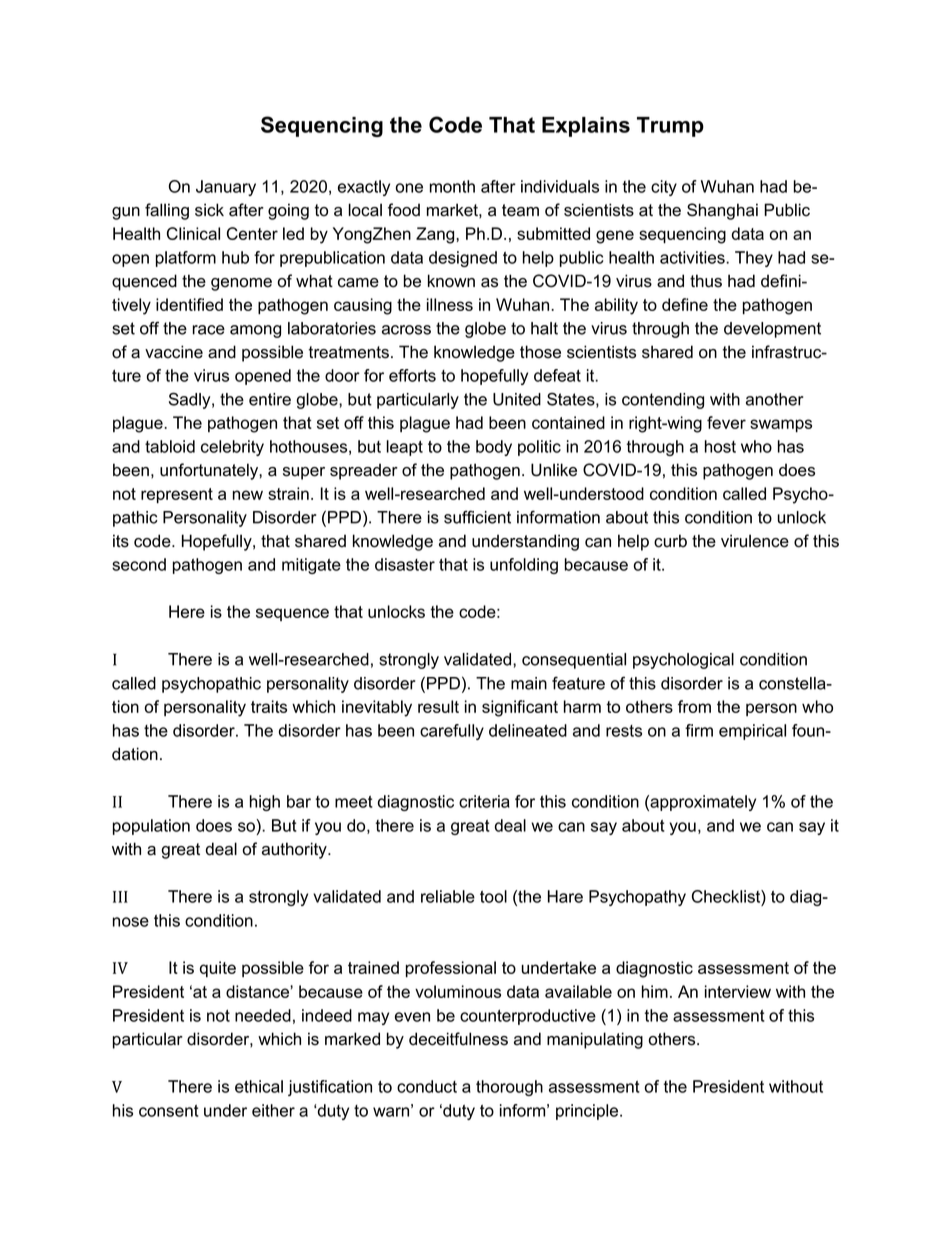 The height and width of the screenshot is (1233, 952). Describe the element at coordinates (177, 495) in the screenshot. I see `represent` at that location.
